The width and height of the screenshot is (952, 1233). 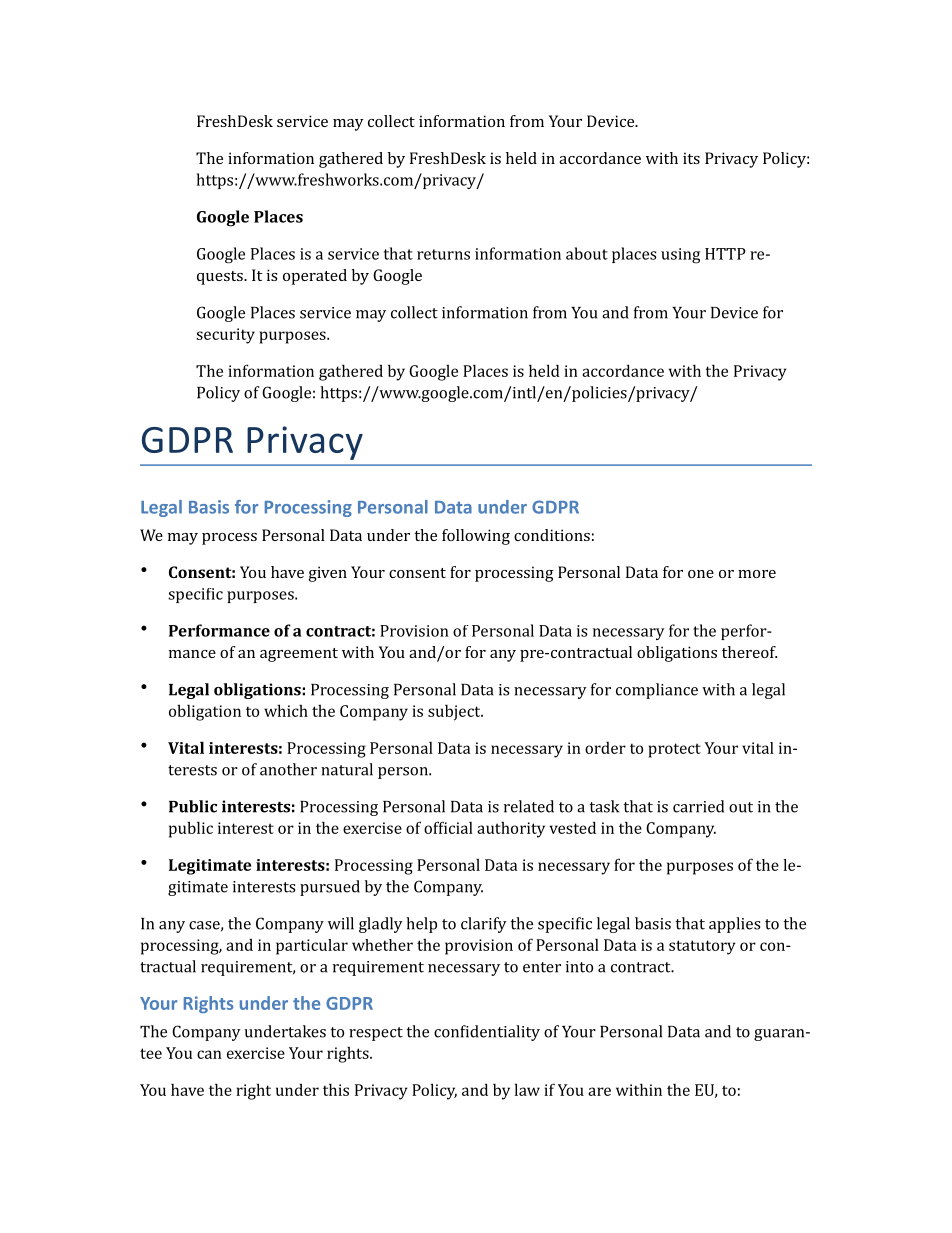 I want to click on agreement, so click(x=299, y=655).
